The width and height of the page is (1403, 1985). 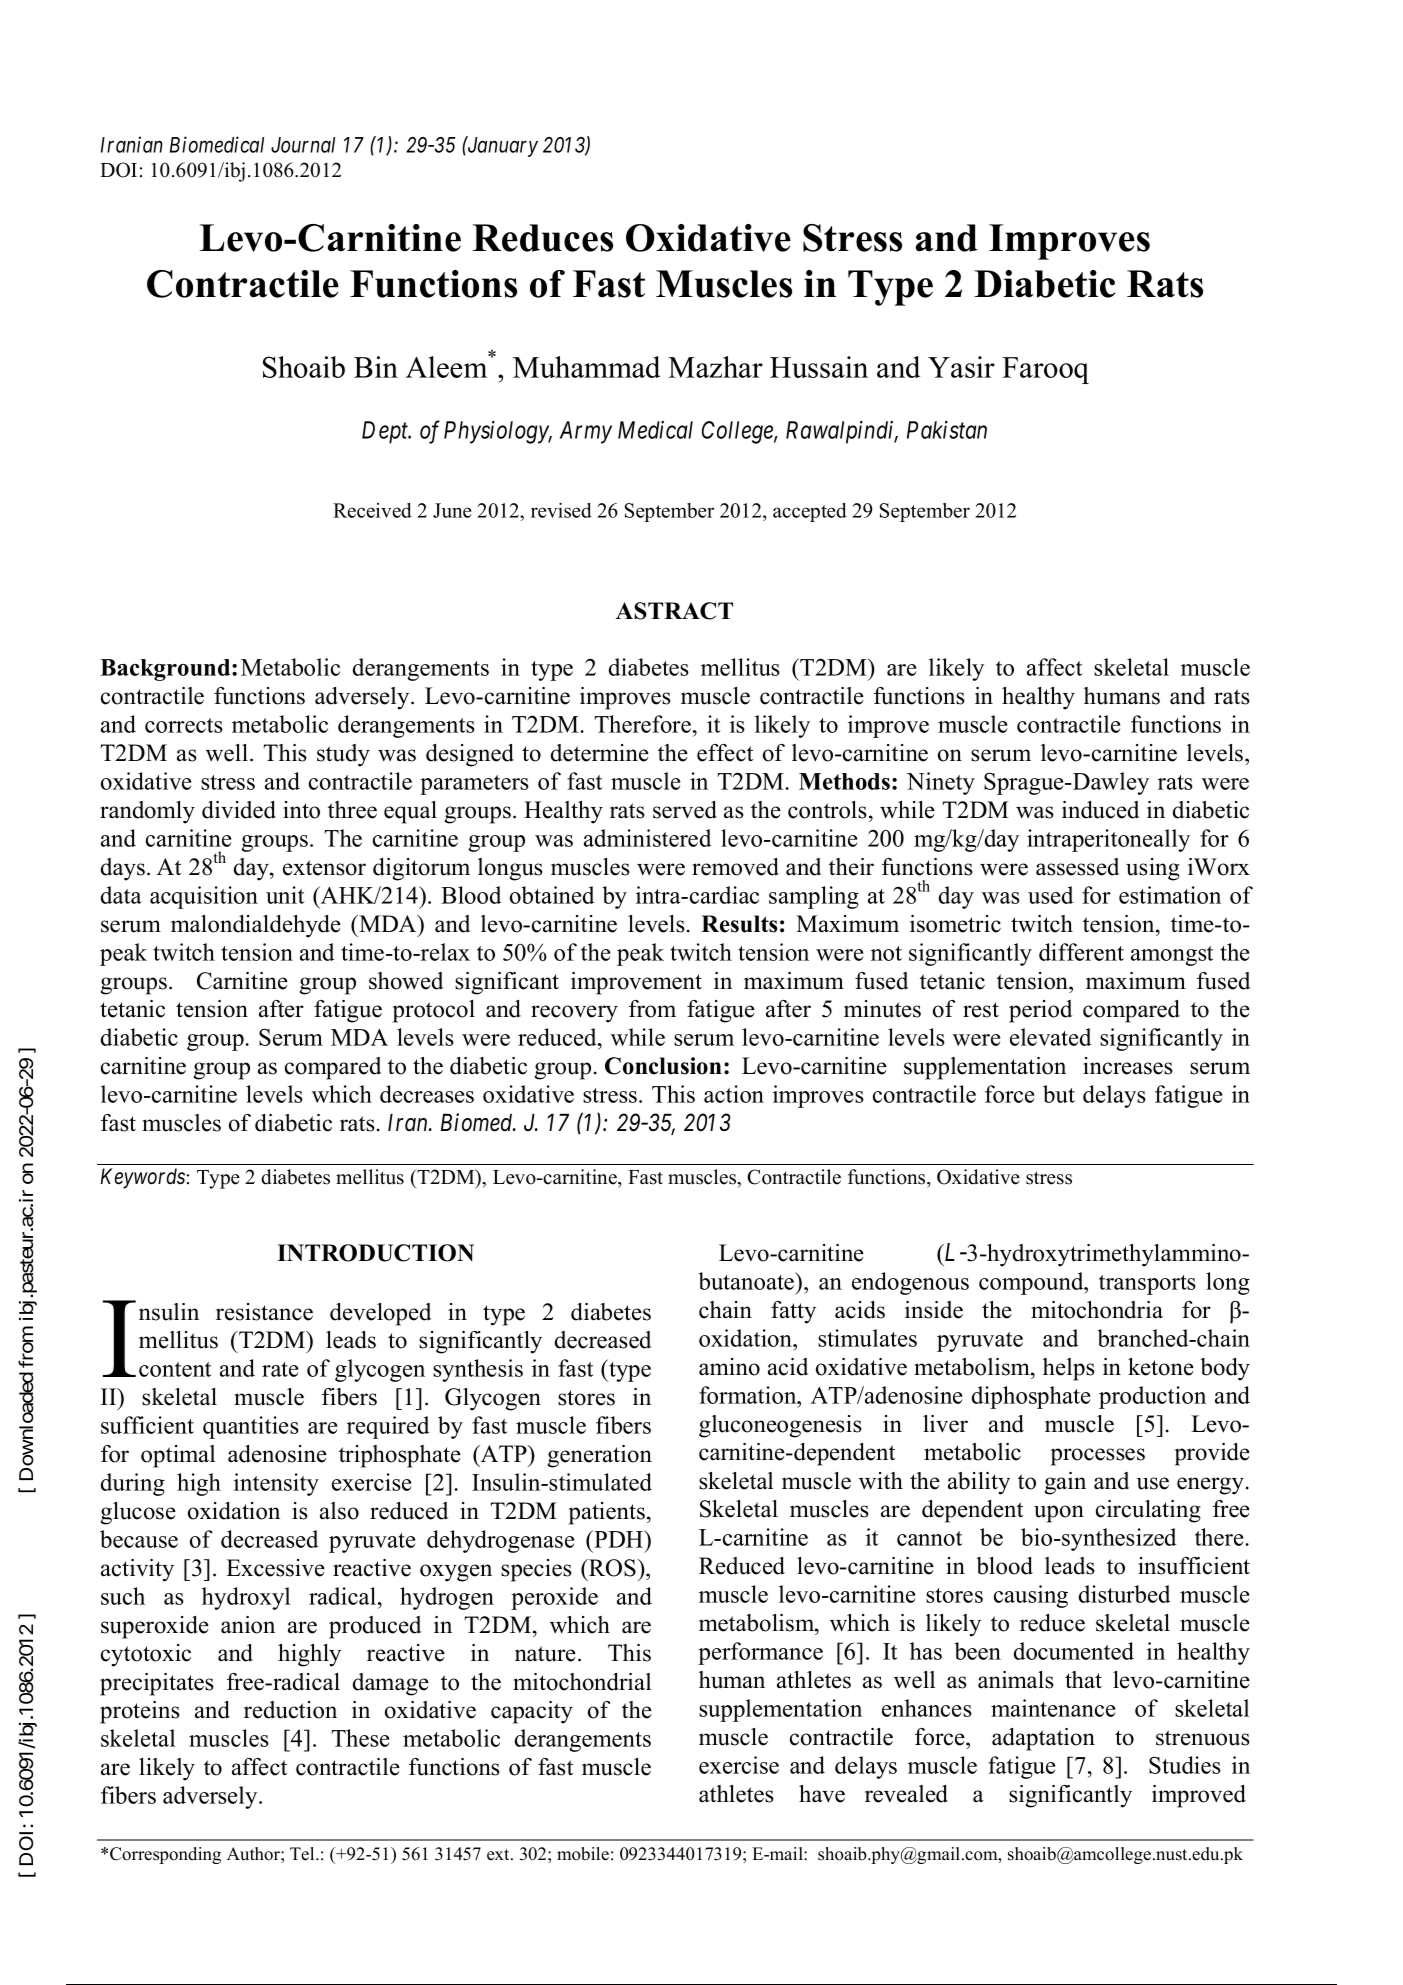 I want to click on Tel, so click(x=303, y=1854).
